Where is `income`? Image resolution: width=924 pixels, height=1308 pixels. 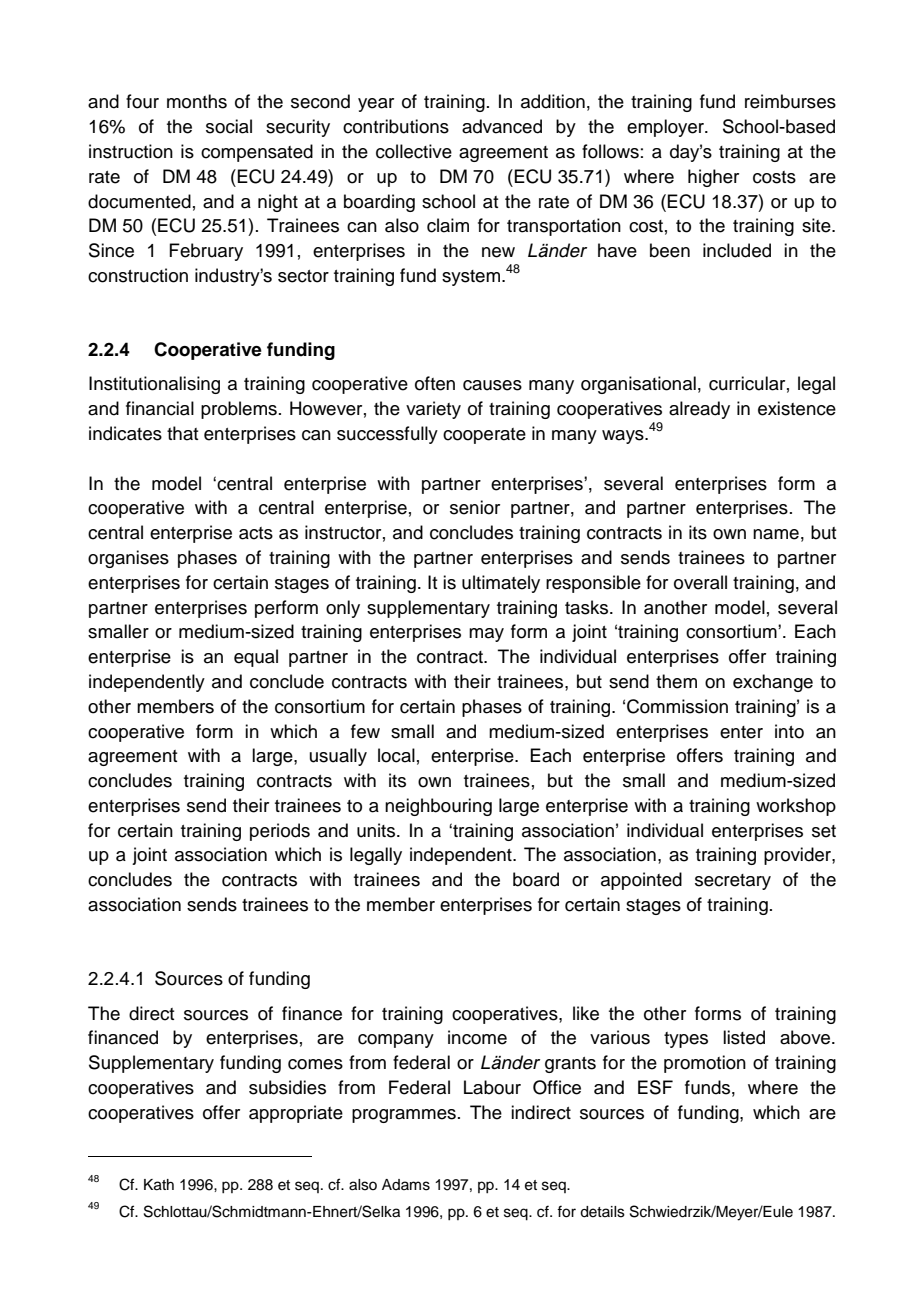
income is located at coordinates (477, 1037).
